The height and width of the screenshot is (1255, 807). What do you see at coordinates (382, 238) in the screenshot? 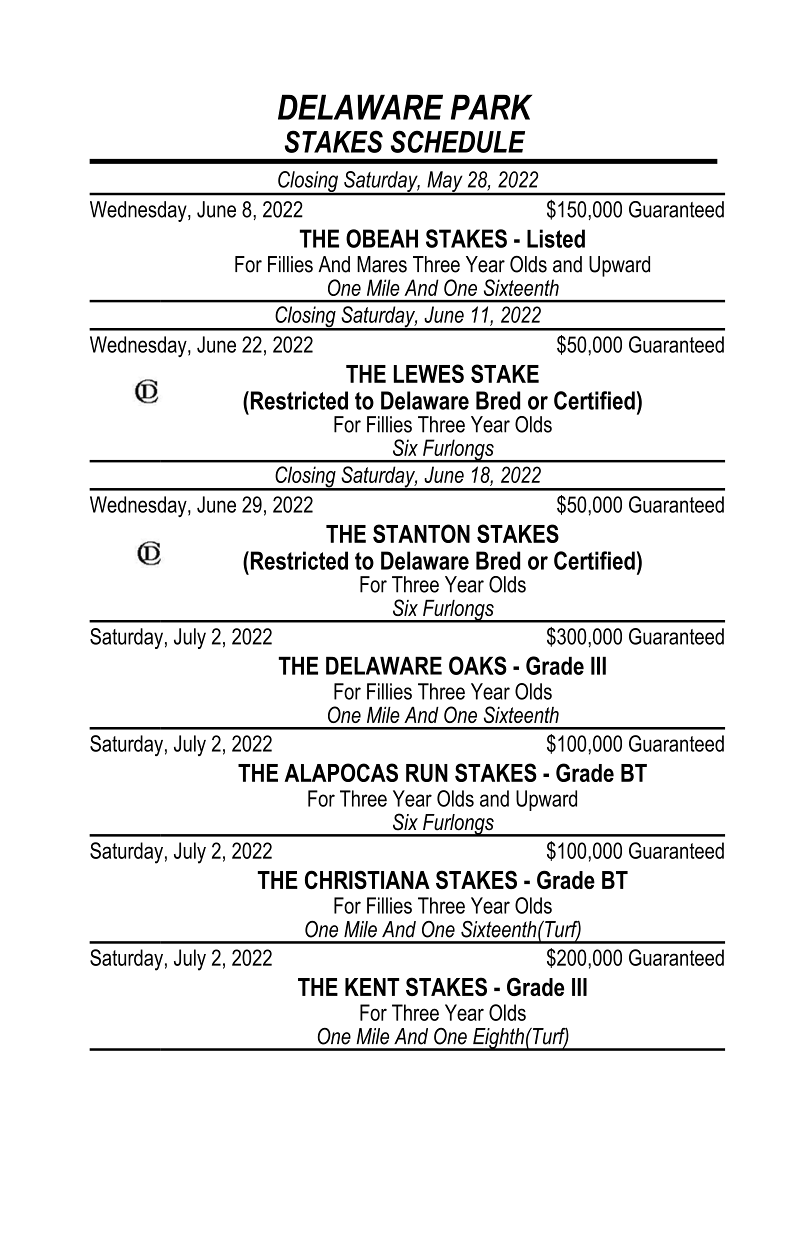
I see `OBEAH` at bounding box center [382, 238].
